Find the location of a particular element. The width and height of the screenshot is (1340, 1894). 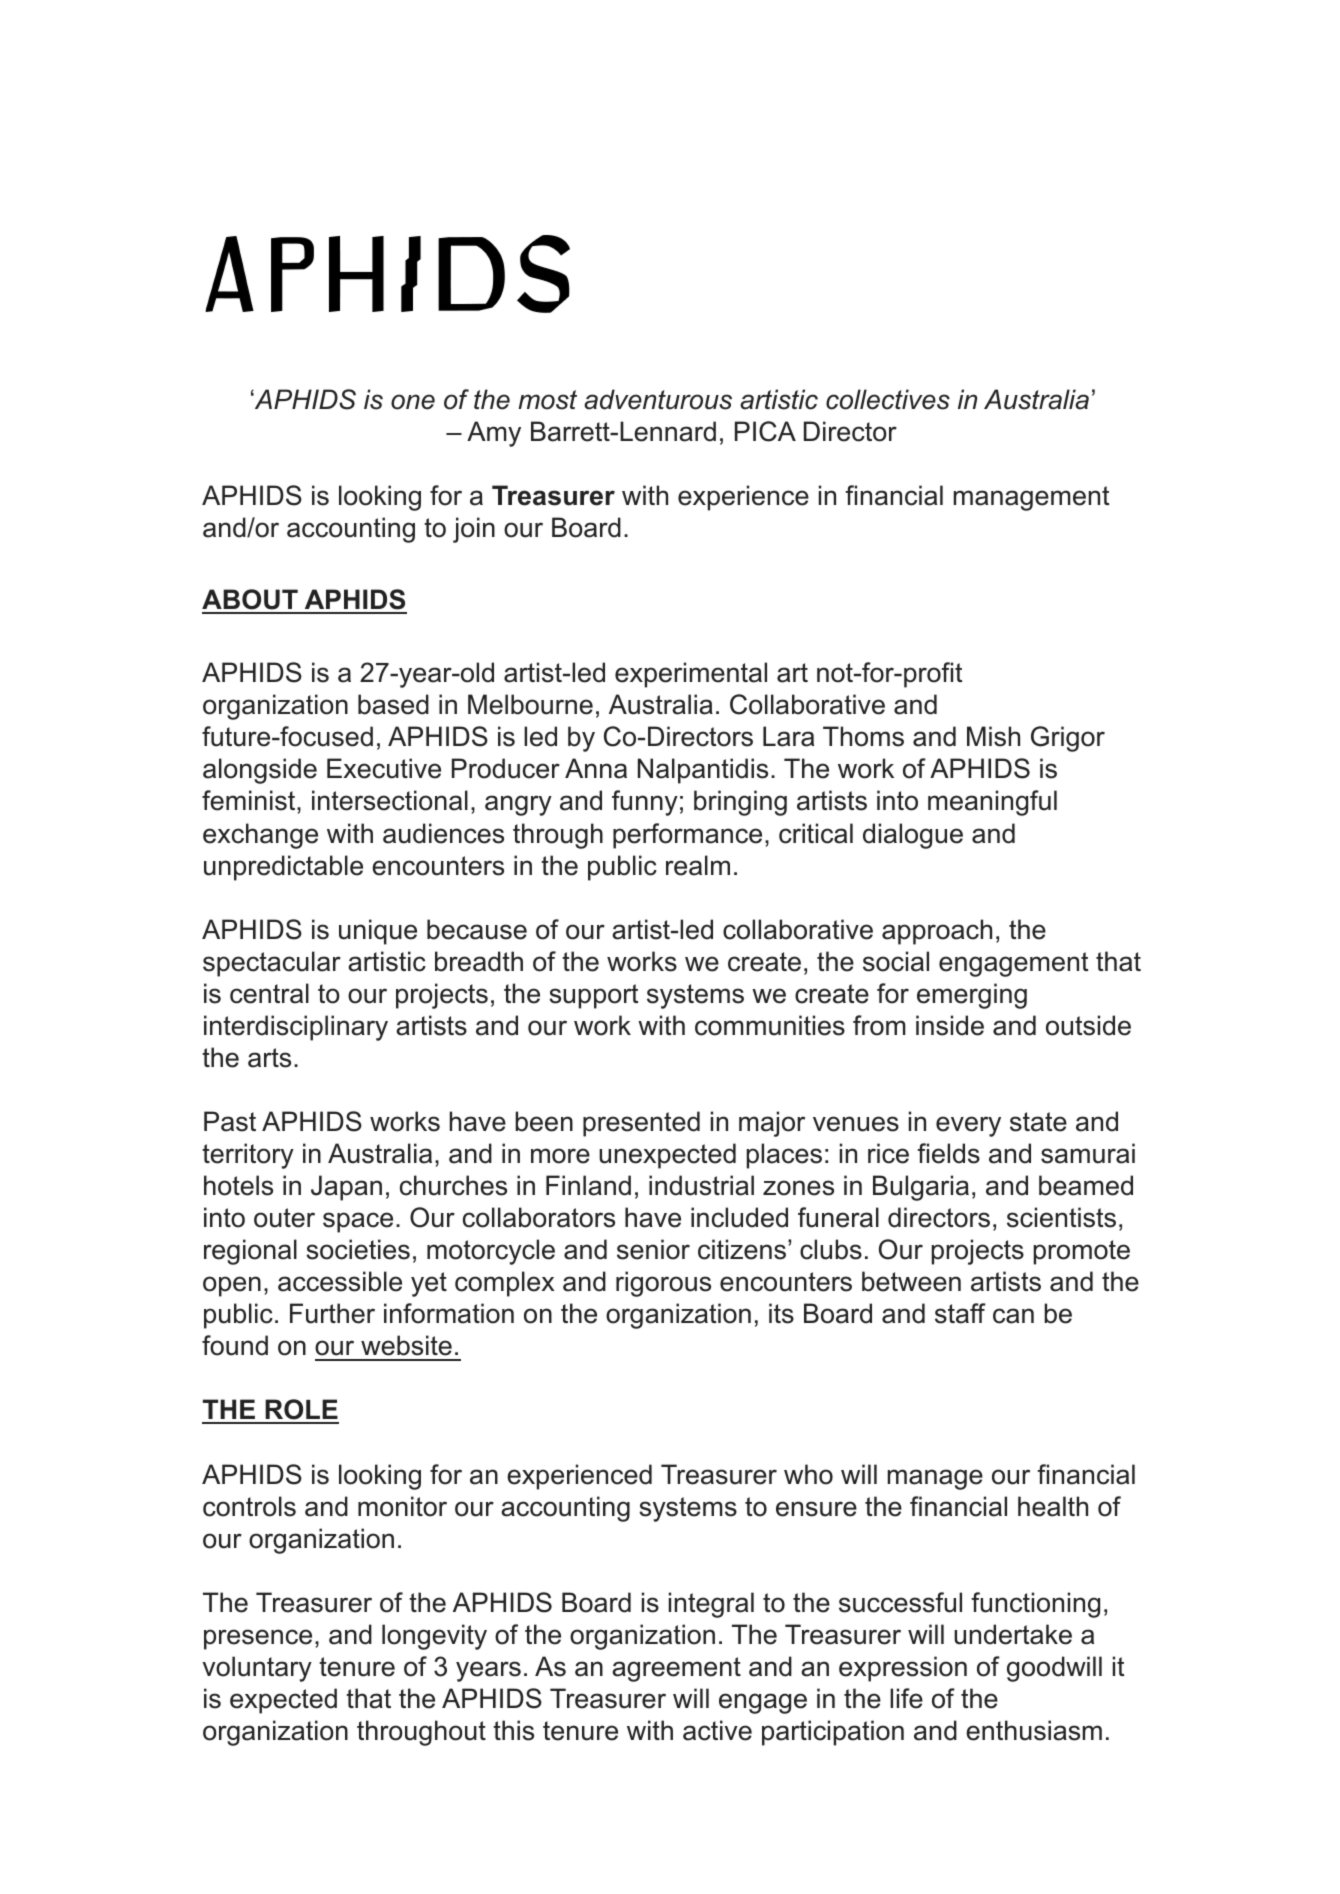

presented is located at coordinates (641, 1124).
